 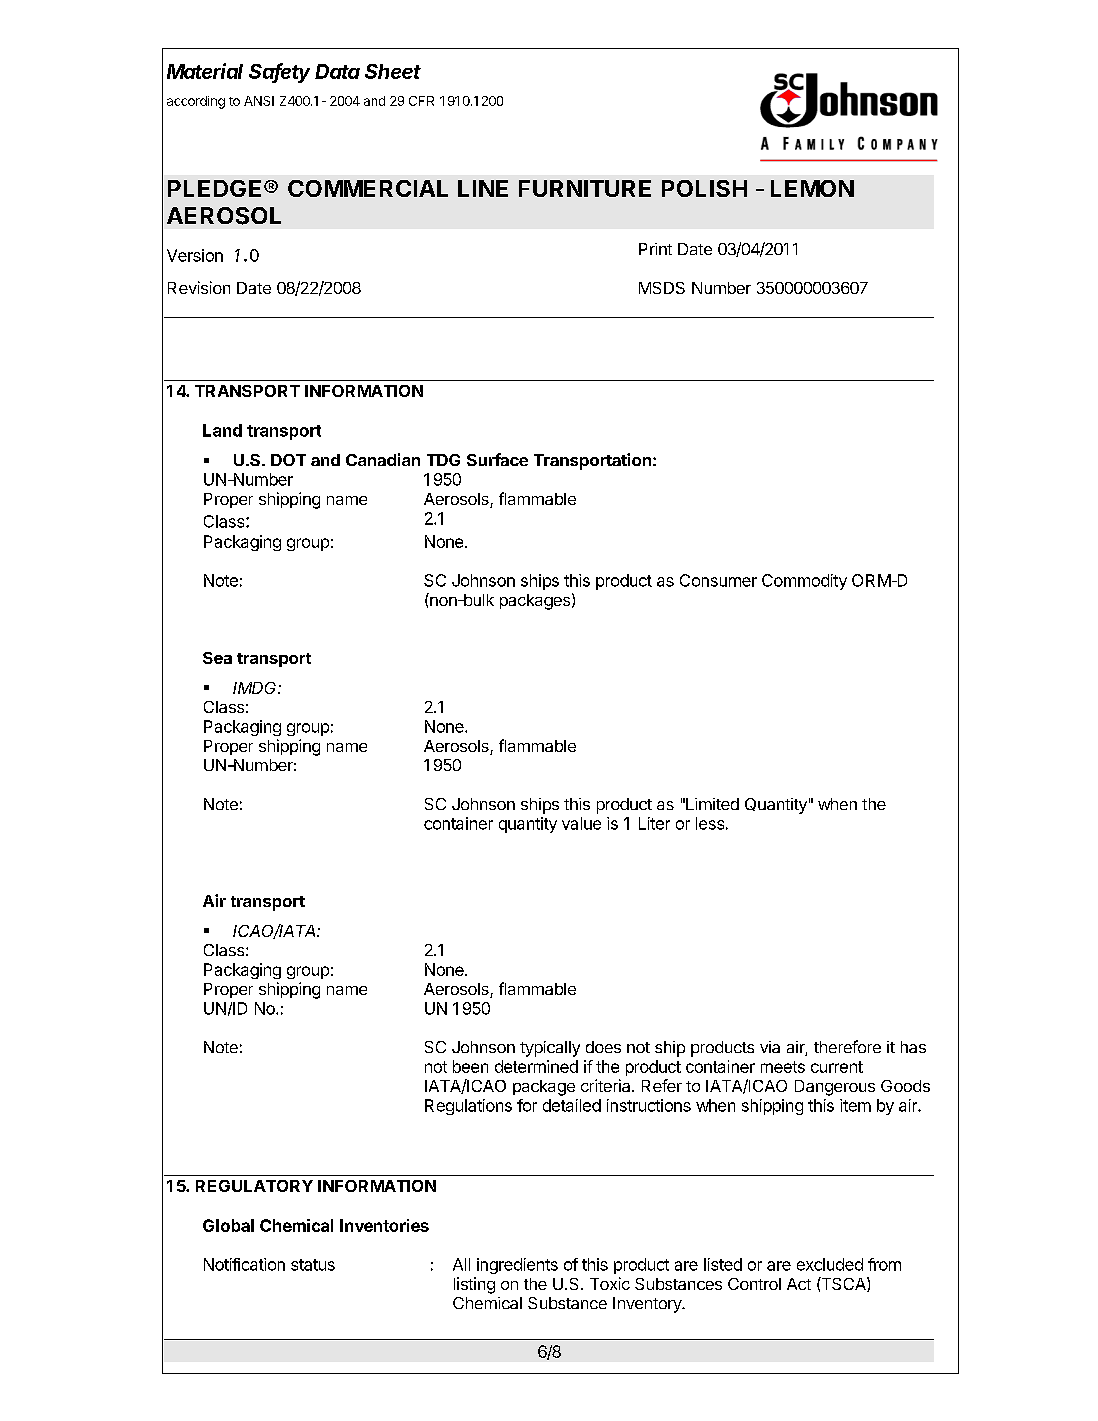 What do you see at coordinates (704, 188) in the document?
I see `POLISH` at bounding box center [704, 188].
